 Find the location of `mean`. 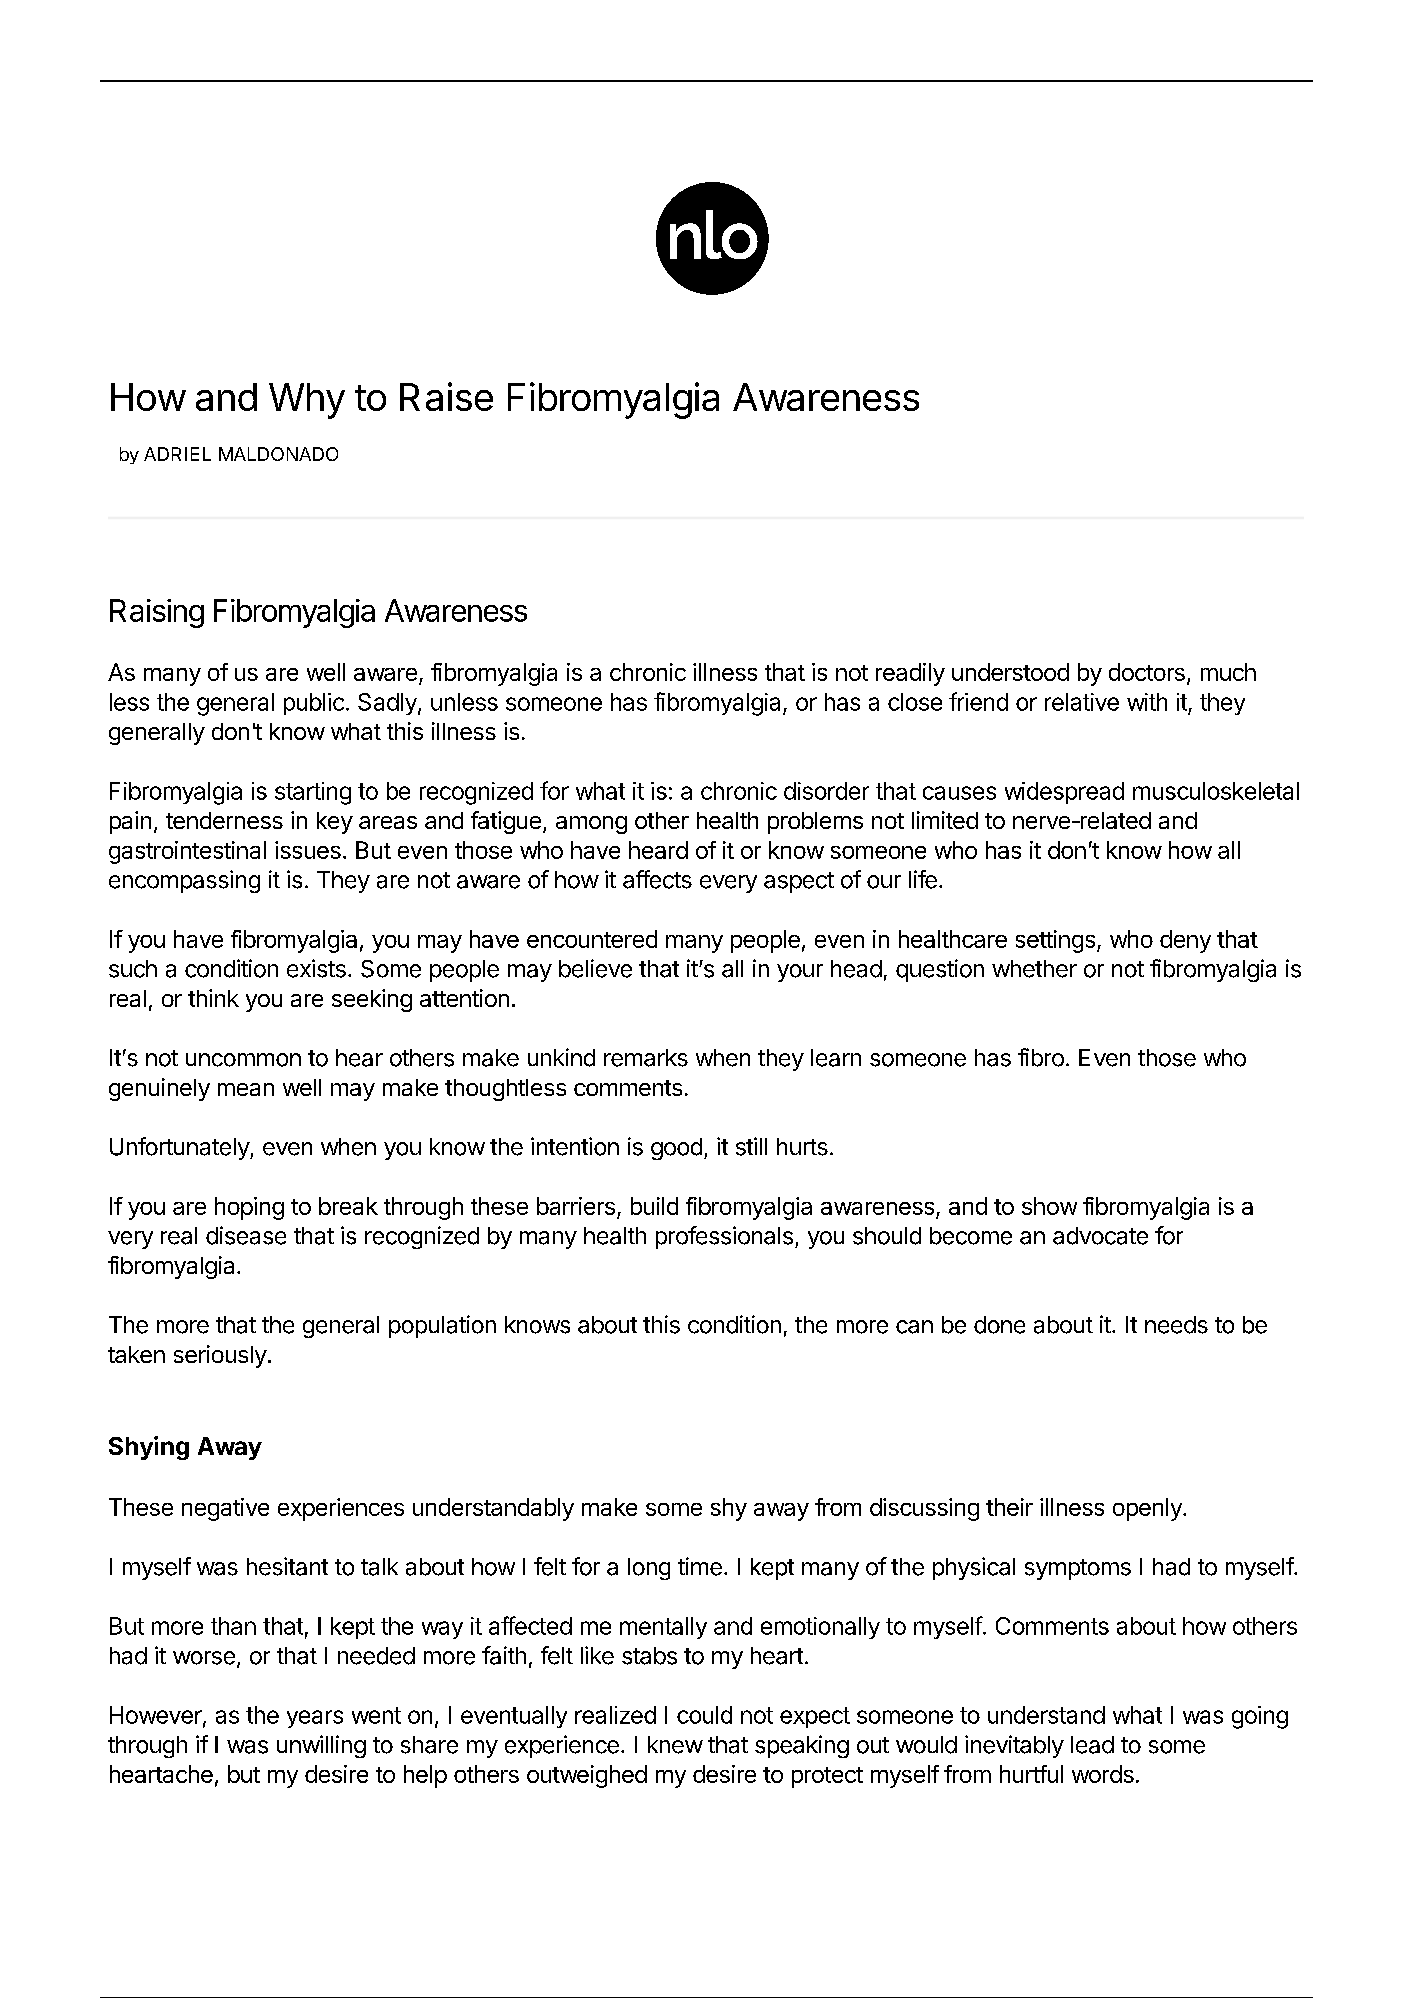

mean is located at coordinates (246, 1089).
